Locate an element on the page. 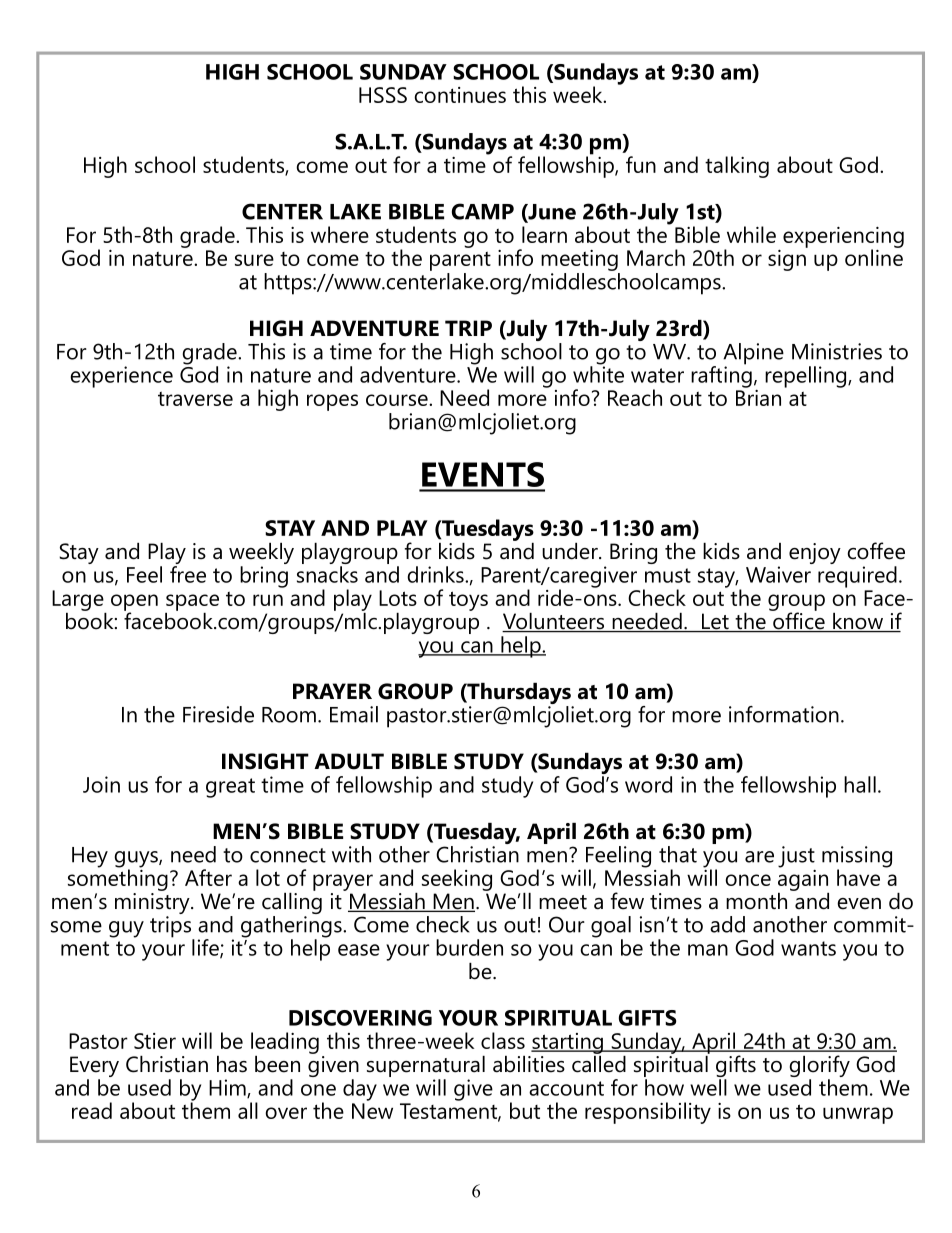 Image resolution: width=952 pixels, height=1233 pixels. Waiver is located at coordinates (778, 574).
